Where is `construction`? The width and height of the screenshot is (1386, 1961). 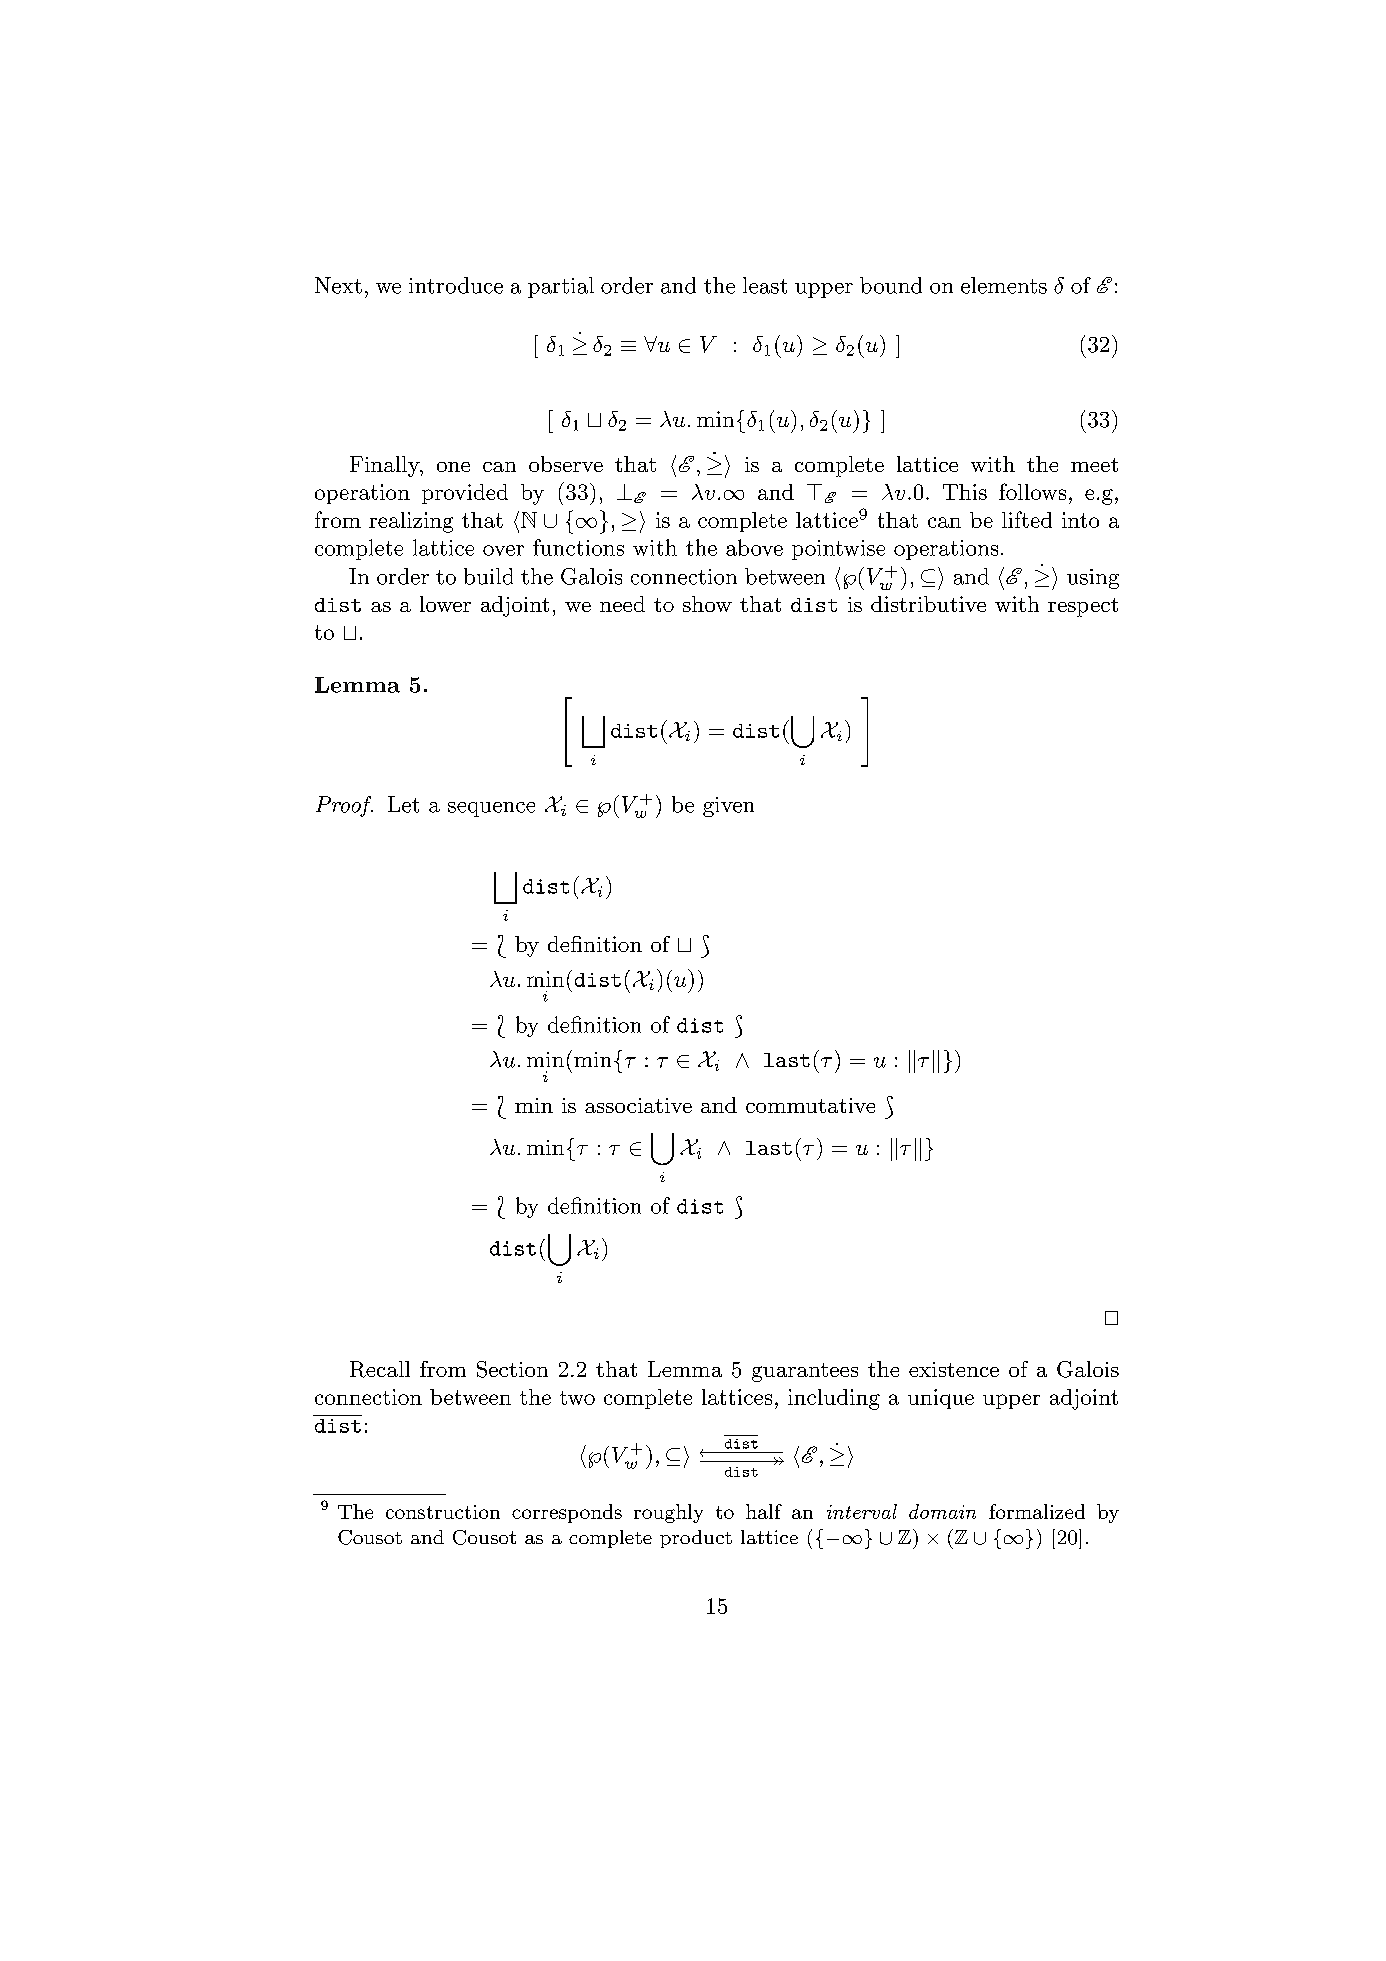
construction is located at coordinates (443, 1512).
